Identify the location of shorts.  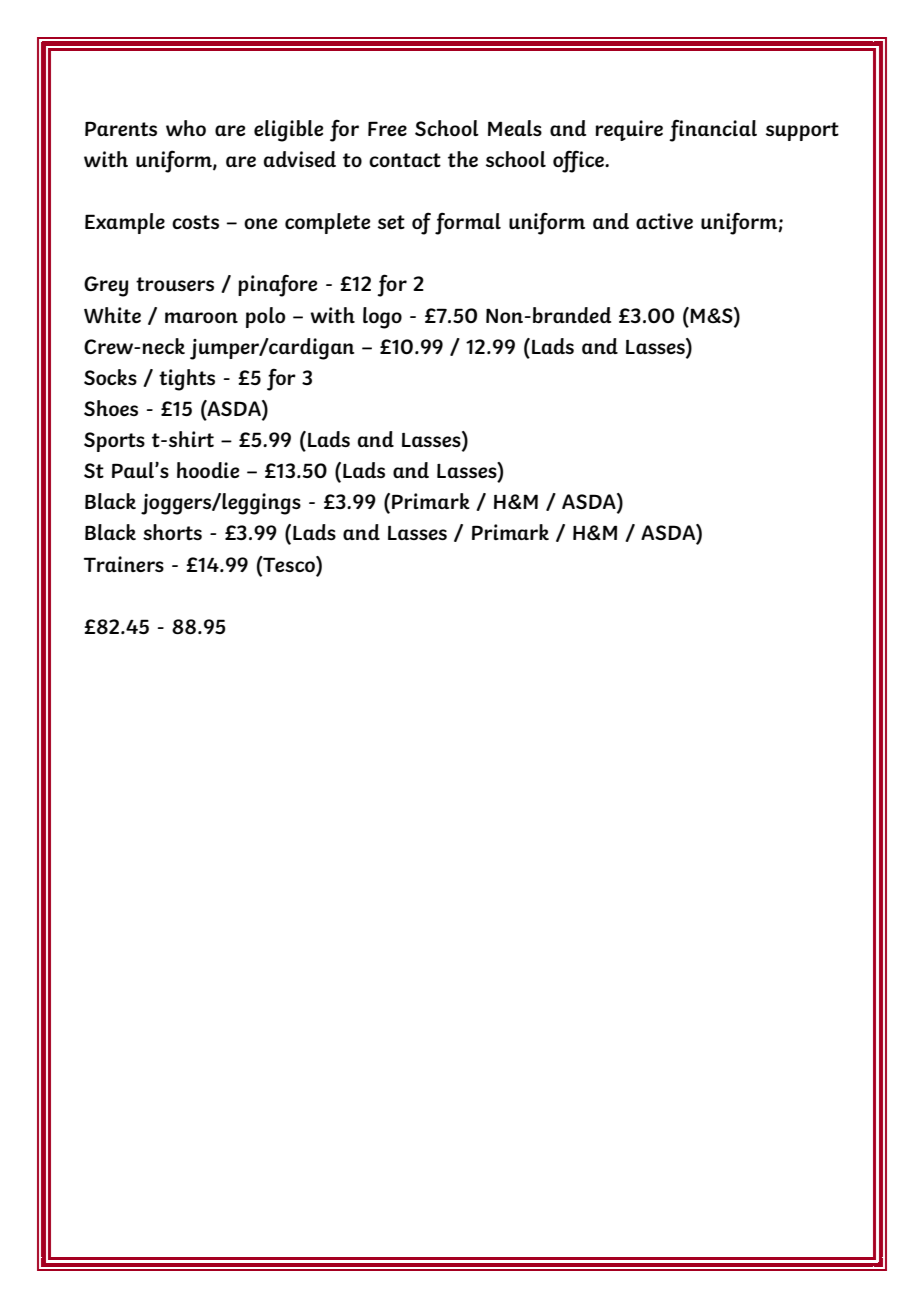
(172, 532).
